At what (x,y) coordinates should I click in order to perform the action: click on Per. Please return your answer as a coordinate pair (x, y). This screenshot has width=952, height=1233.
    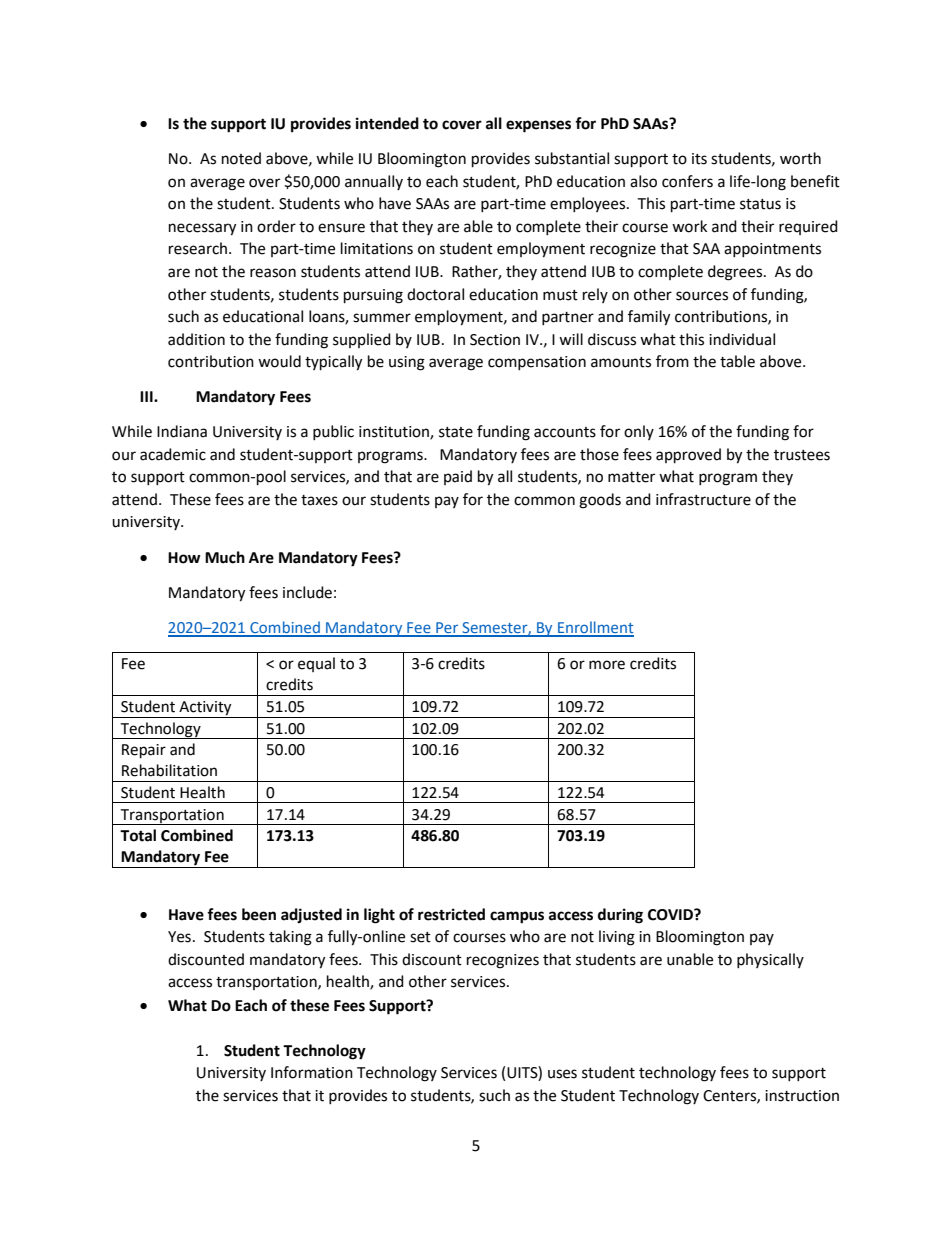
    Looking at the image, I should click on (447, 629).
